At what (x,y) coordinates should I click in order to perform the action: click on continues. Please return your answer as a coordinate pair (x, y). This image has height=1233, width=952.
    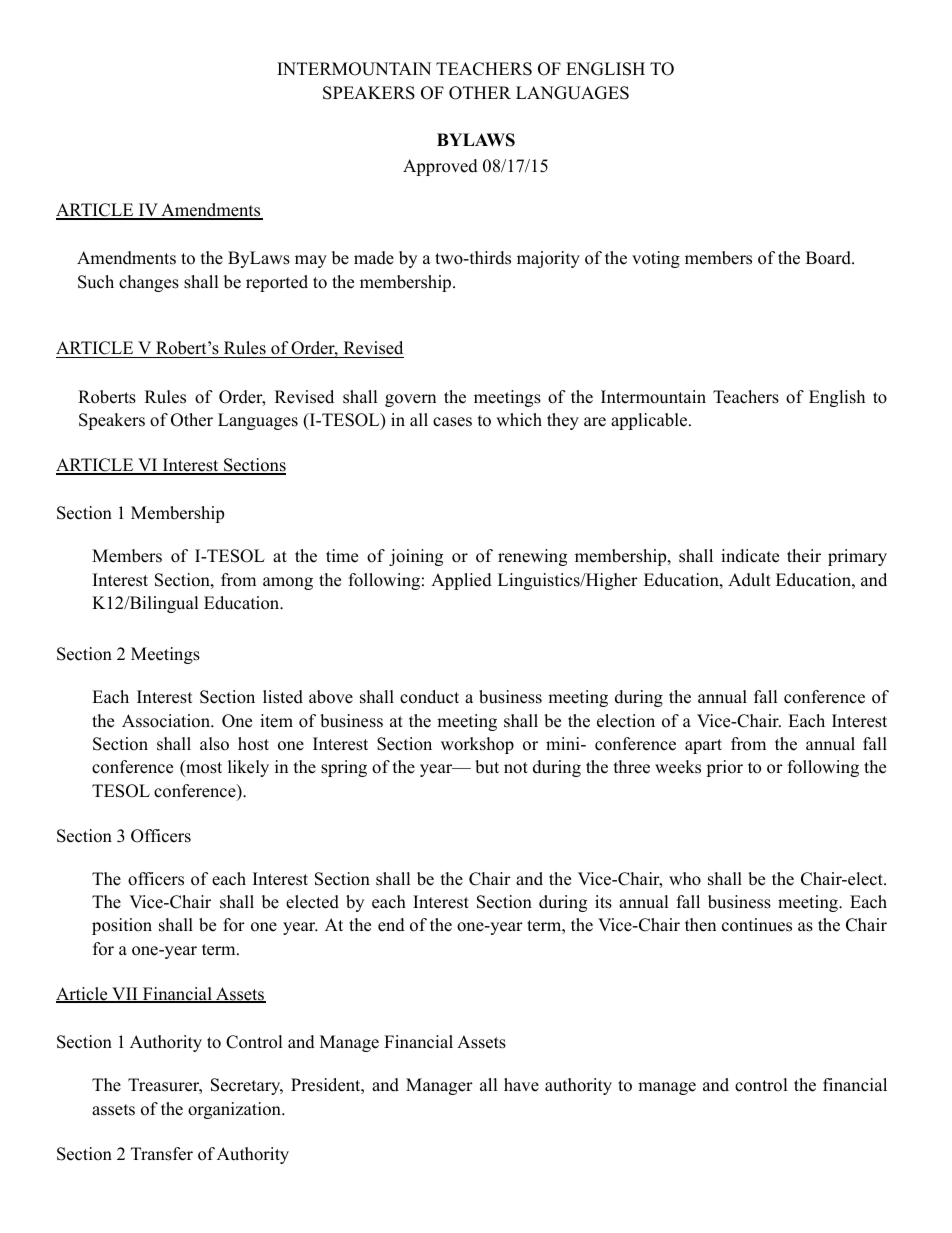
    Looking at the image, I should click on (757, 925).
